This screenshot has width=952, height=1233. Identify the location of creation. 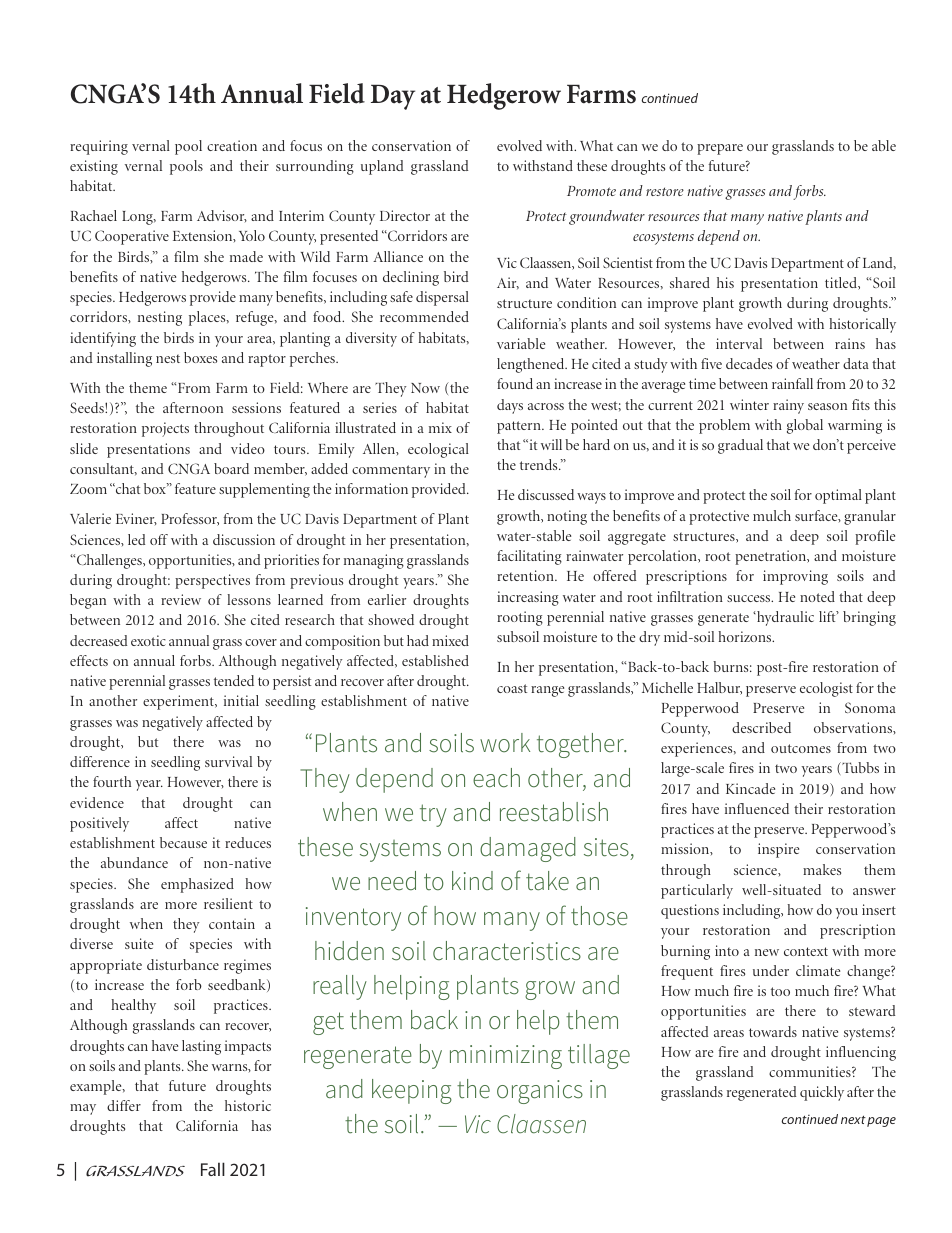
(232, 145).
